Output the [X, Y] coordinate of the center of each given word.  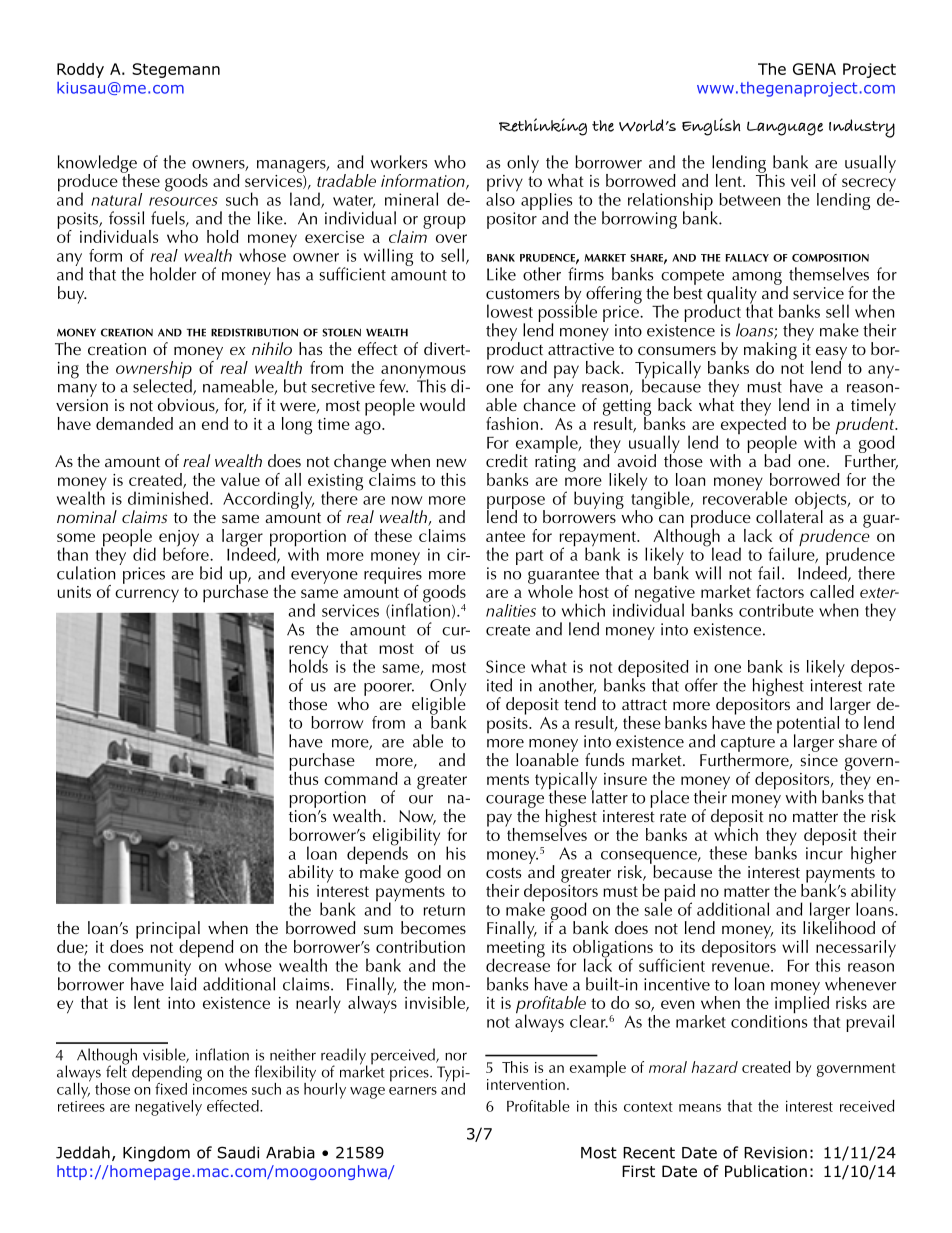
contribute [776, 610]
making [770, 352]
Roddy [80, 70]
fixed [171, 1089]
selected [163, 386]
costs [503, 873]
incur [824, 852]
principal [168, 931]
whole [550, 590]
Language [785, 128]
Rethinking [543, 127]
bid [211, 573]
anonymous [423, 373]
